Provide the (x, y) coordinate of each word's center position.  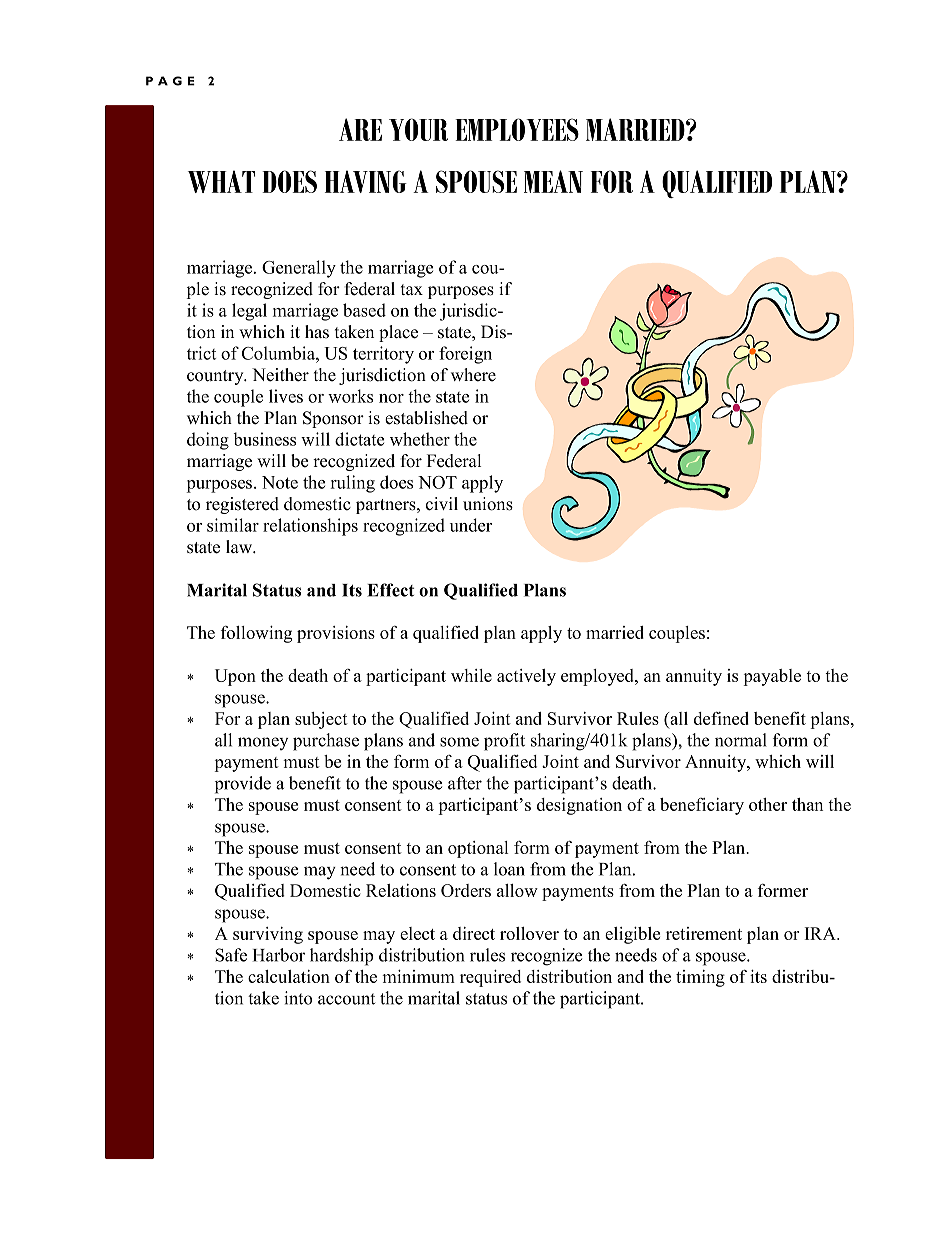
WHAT (221, 181)
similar (233, 525)
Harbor (279, 955)
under (471, 525)
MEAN (553, 181)
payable (772, 677)
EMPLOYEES (517, 129)
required (490, 978)
